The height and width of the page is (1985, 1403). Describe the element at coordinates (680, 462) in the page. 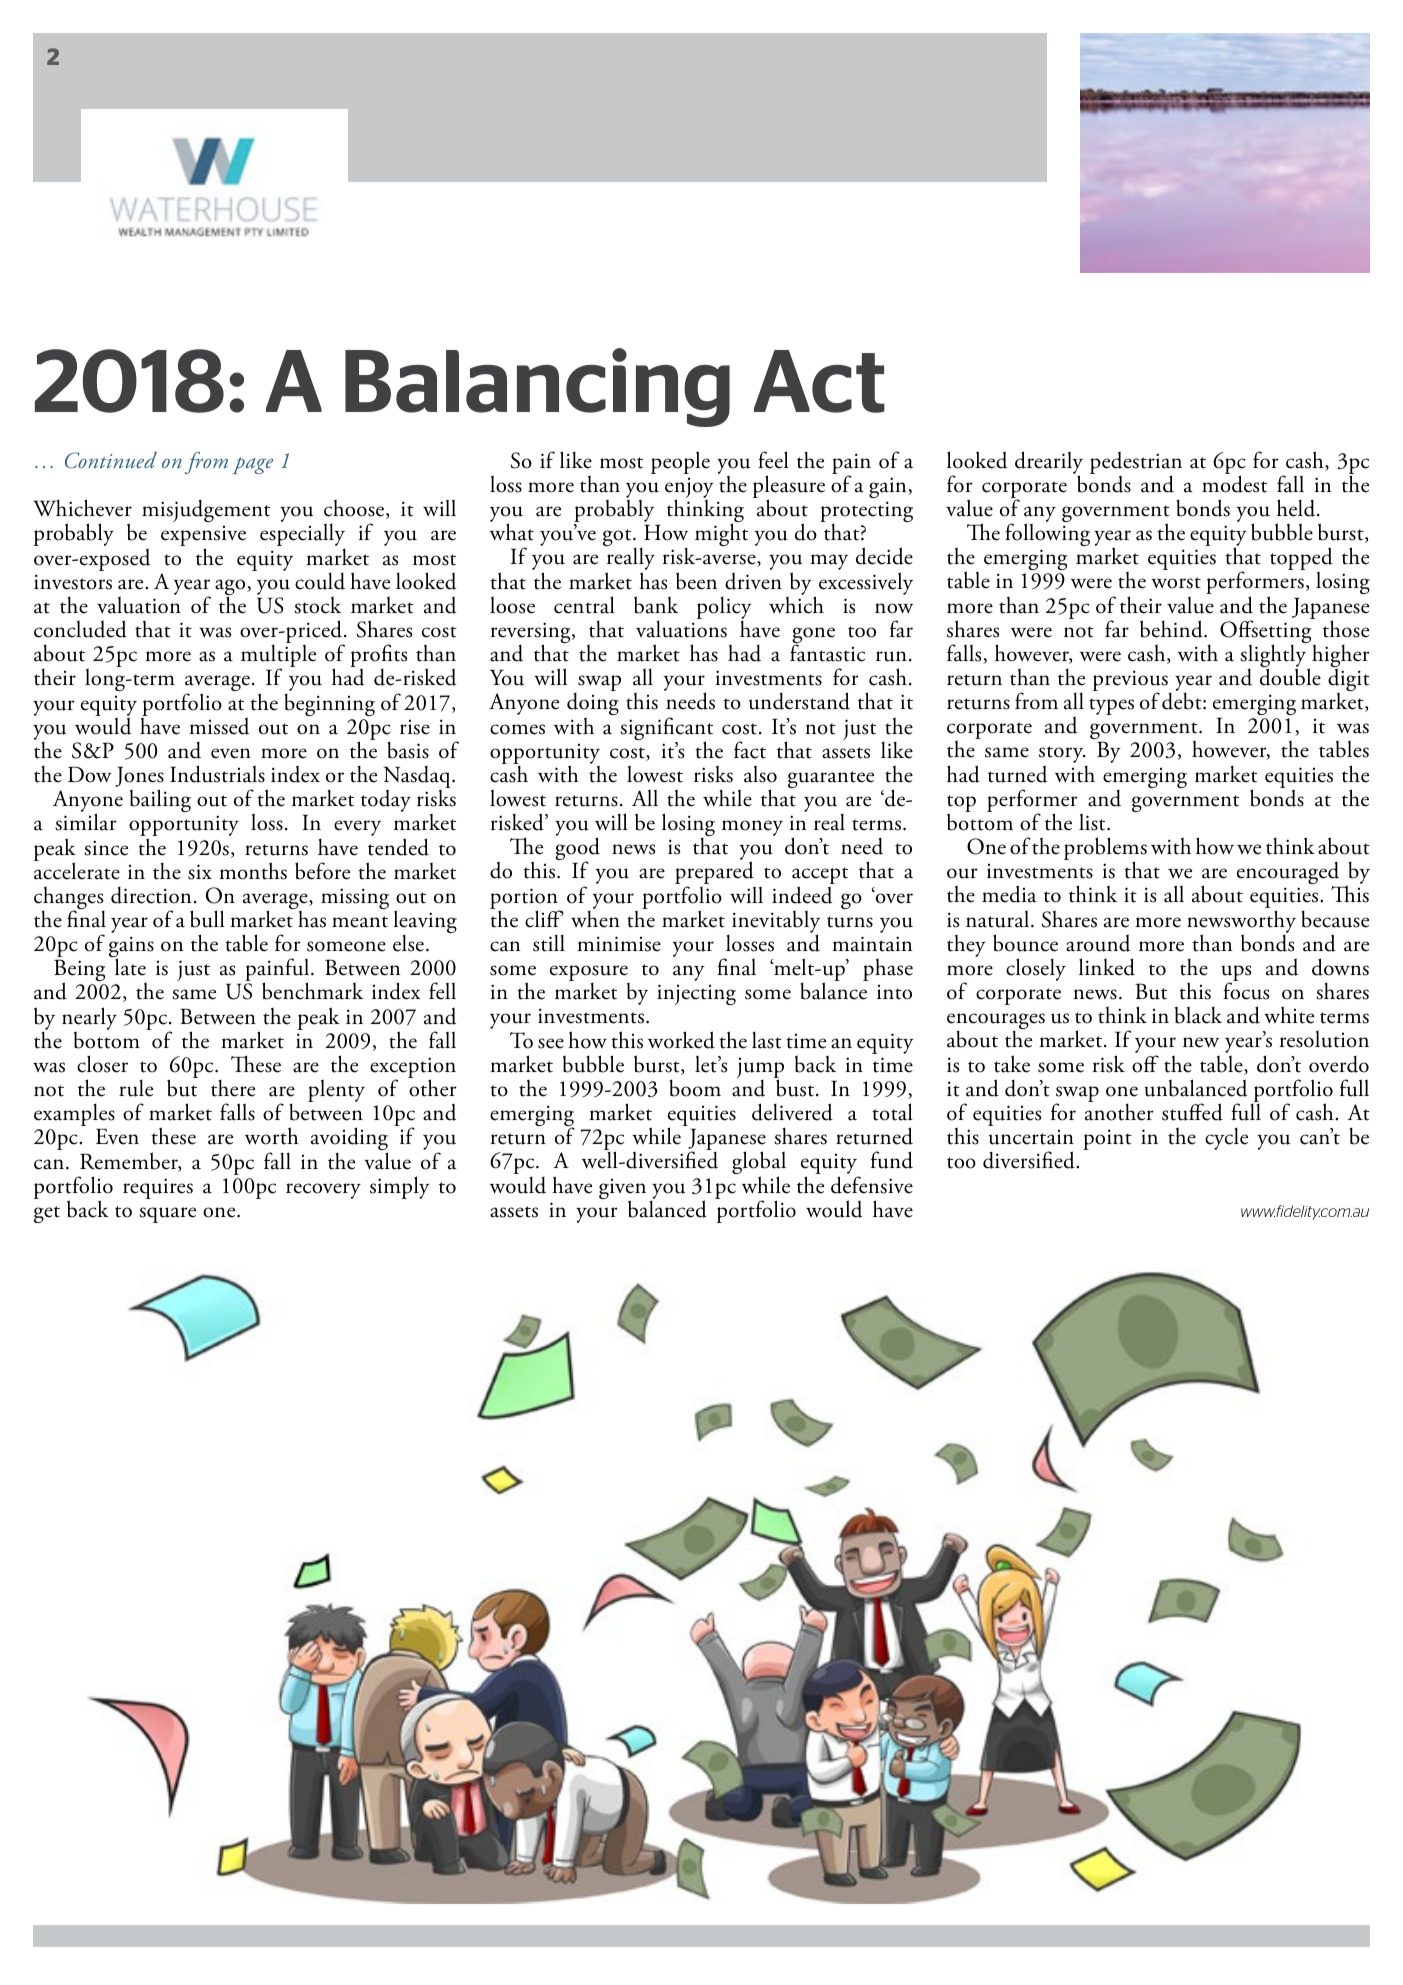

I see `people` at that location.
